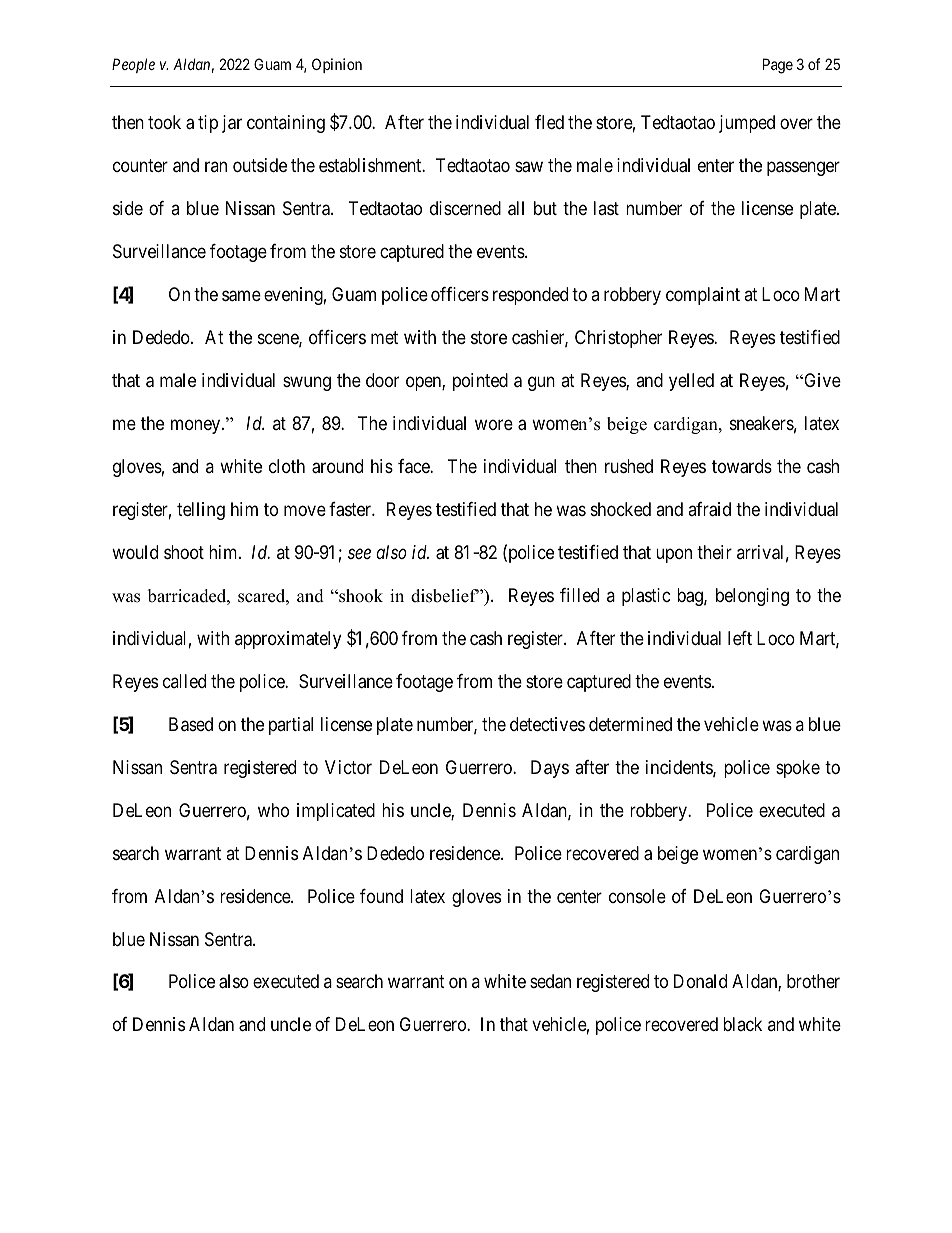  I want to click on disbelief, so click(445, 596).
